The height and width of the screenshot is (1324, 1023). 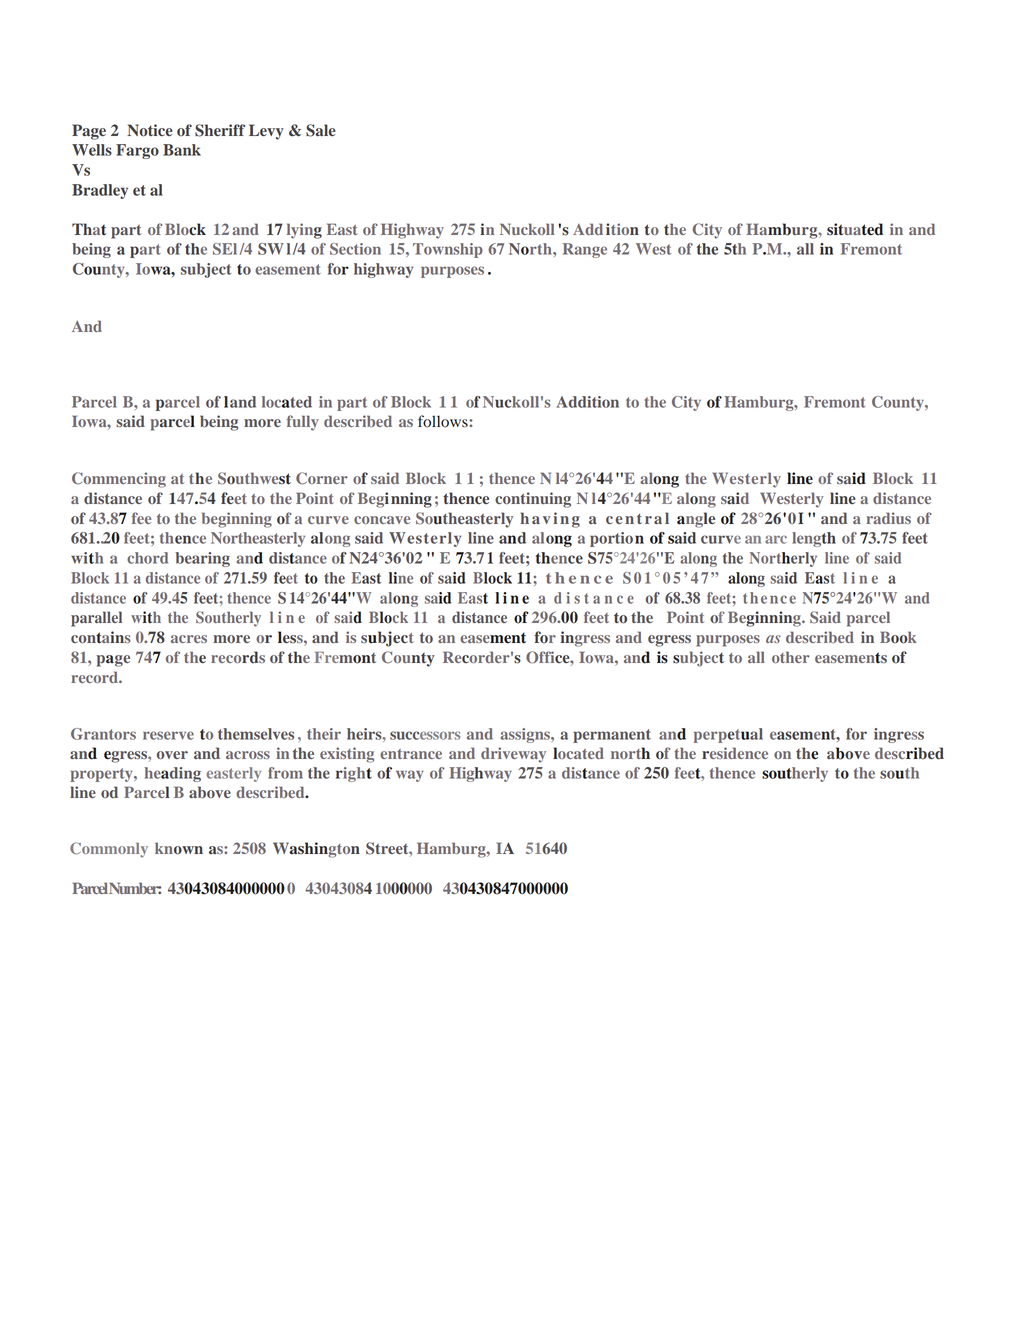 What do you see at coordinates (182, 150) in the screenshot?
I see `Bank` at bounding box center [182, 150].
